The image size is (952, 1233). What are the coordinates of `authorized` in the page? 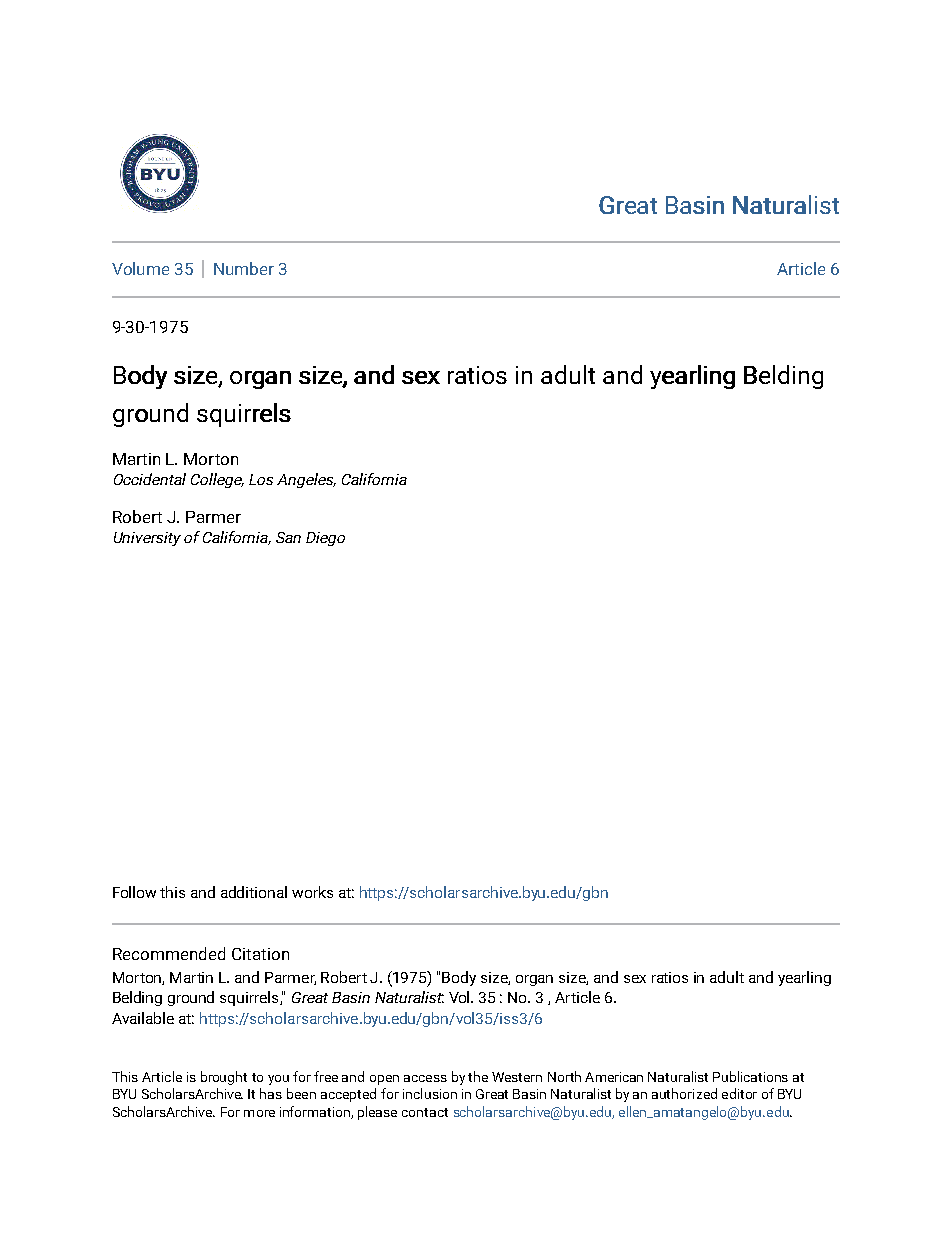 It's located at (684, 1093).
